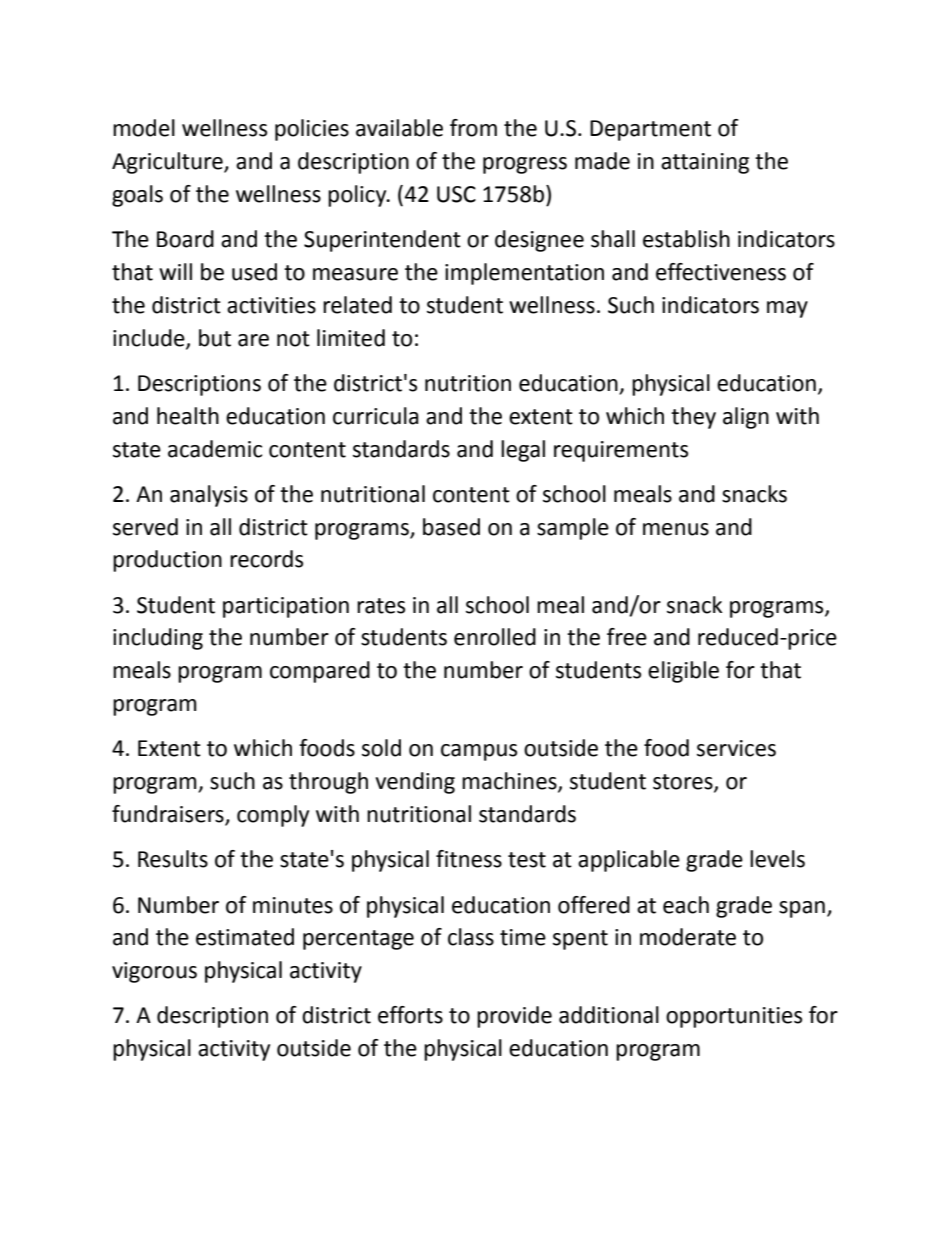 The image size is (952, 1233). What do you see at coordinates (514, 1017) in the page?
I see `provide` at bounding box center [514, 1017].
